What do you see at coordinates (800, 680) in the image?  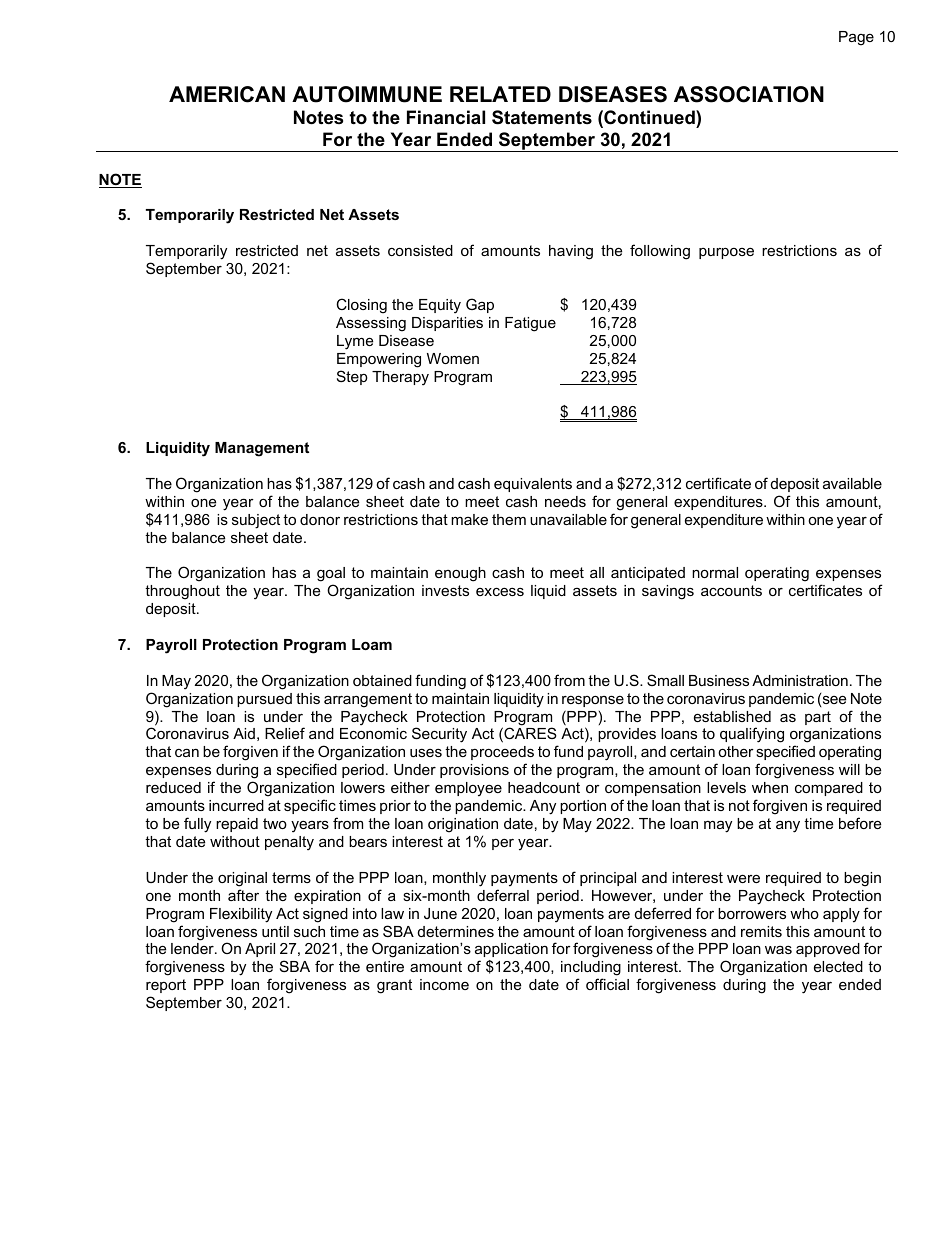 I see `Administration` at bounding box center [800, 680].
